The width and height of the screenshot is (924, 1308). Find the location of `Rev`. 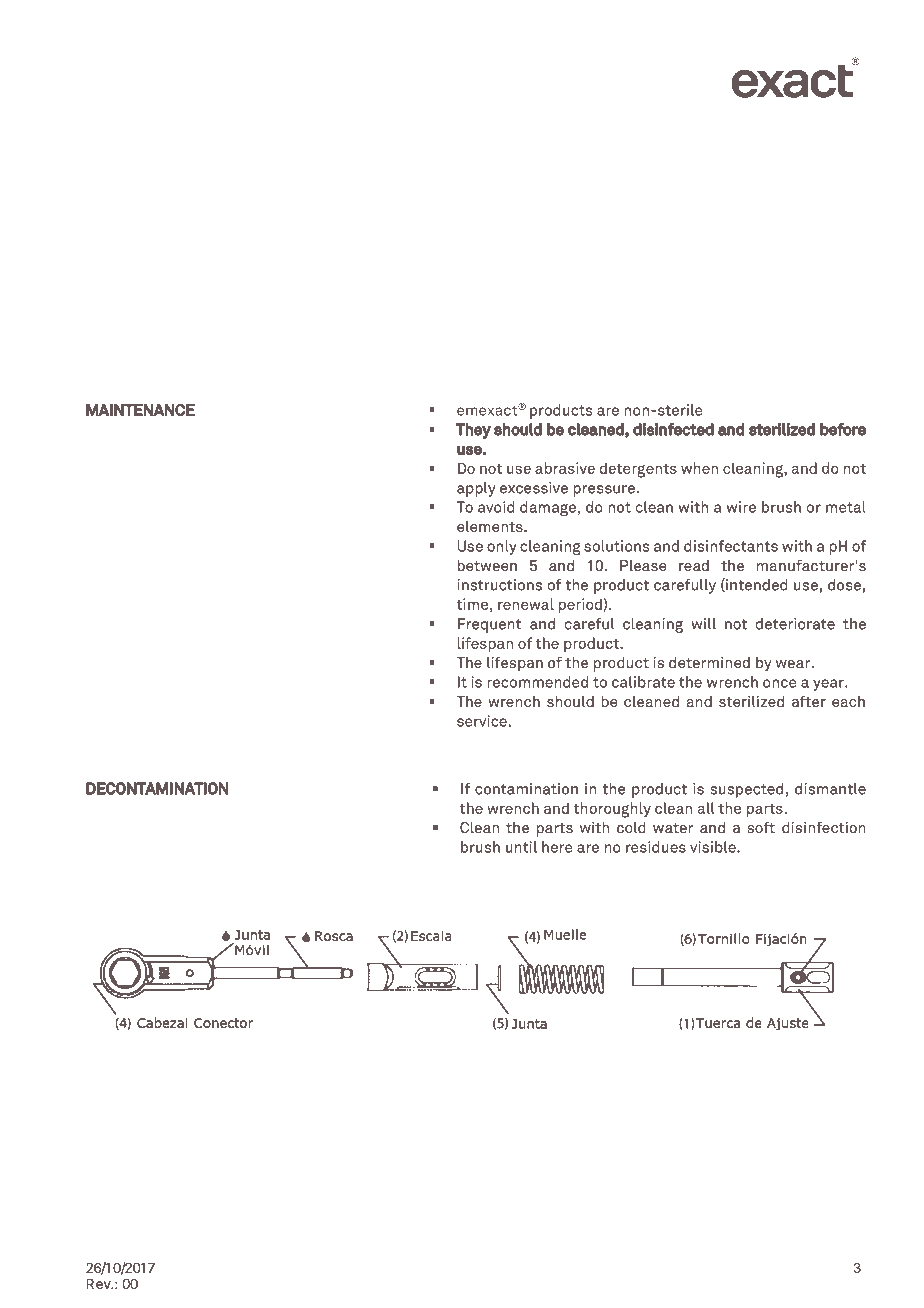

Rev is located at coordinates (99, 1284).
